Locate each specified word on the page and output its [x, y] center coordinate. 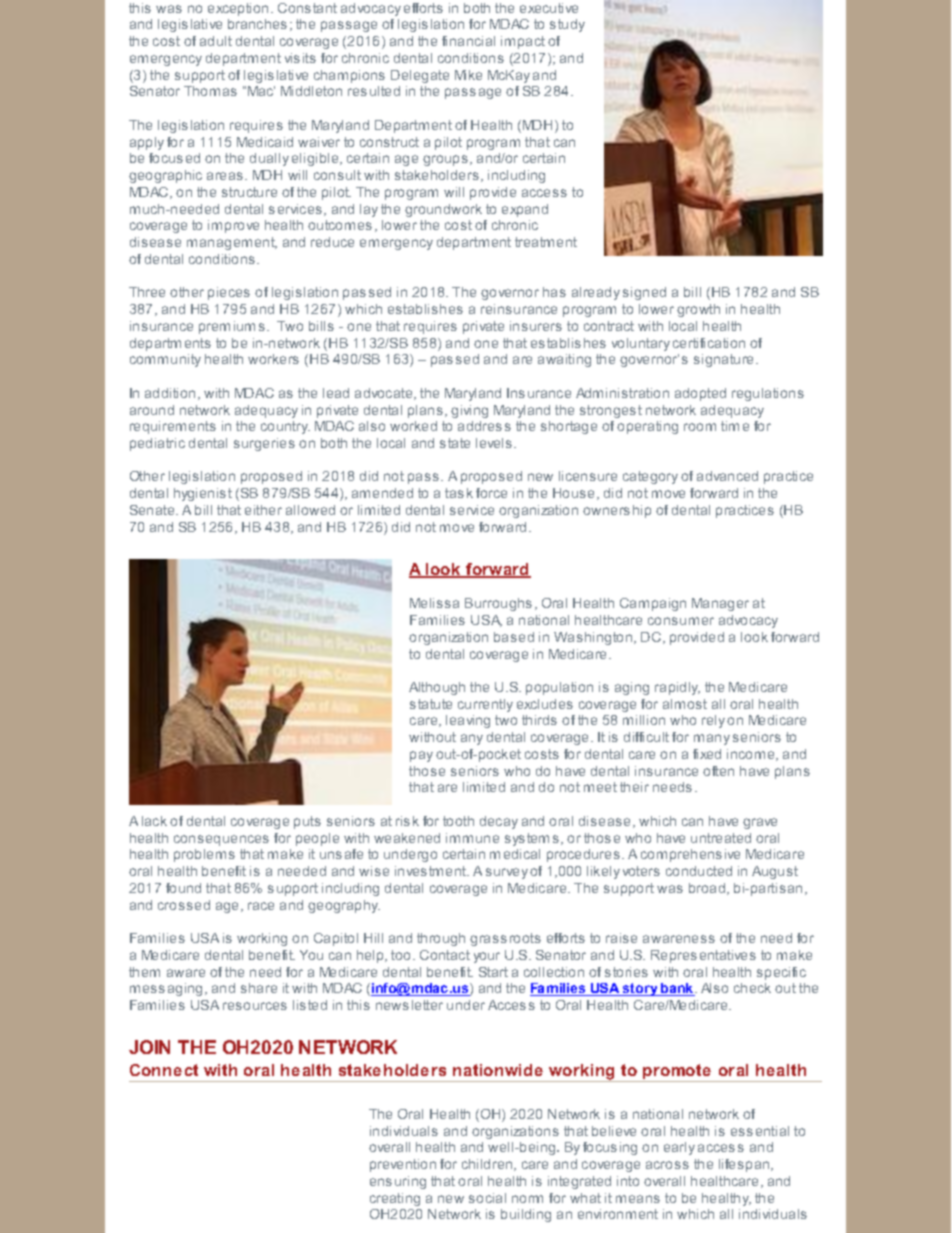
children [488, 1165]
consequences [221, 840]
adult [216, 41]
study [567, 25]
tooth [458, 821]
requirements [173, 427]
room [700, 427]
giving [469, 411]
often [718, 771]
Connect [164, 1070]
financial [468, 41]
